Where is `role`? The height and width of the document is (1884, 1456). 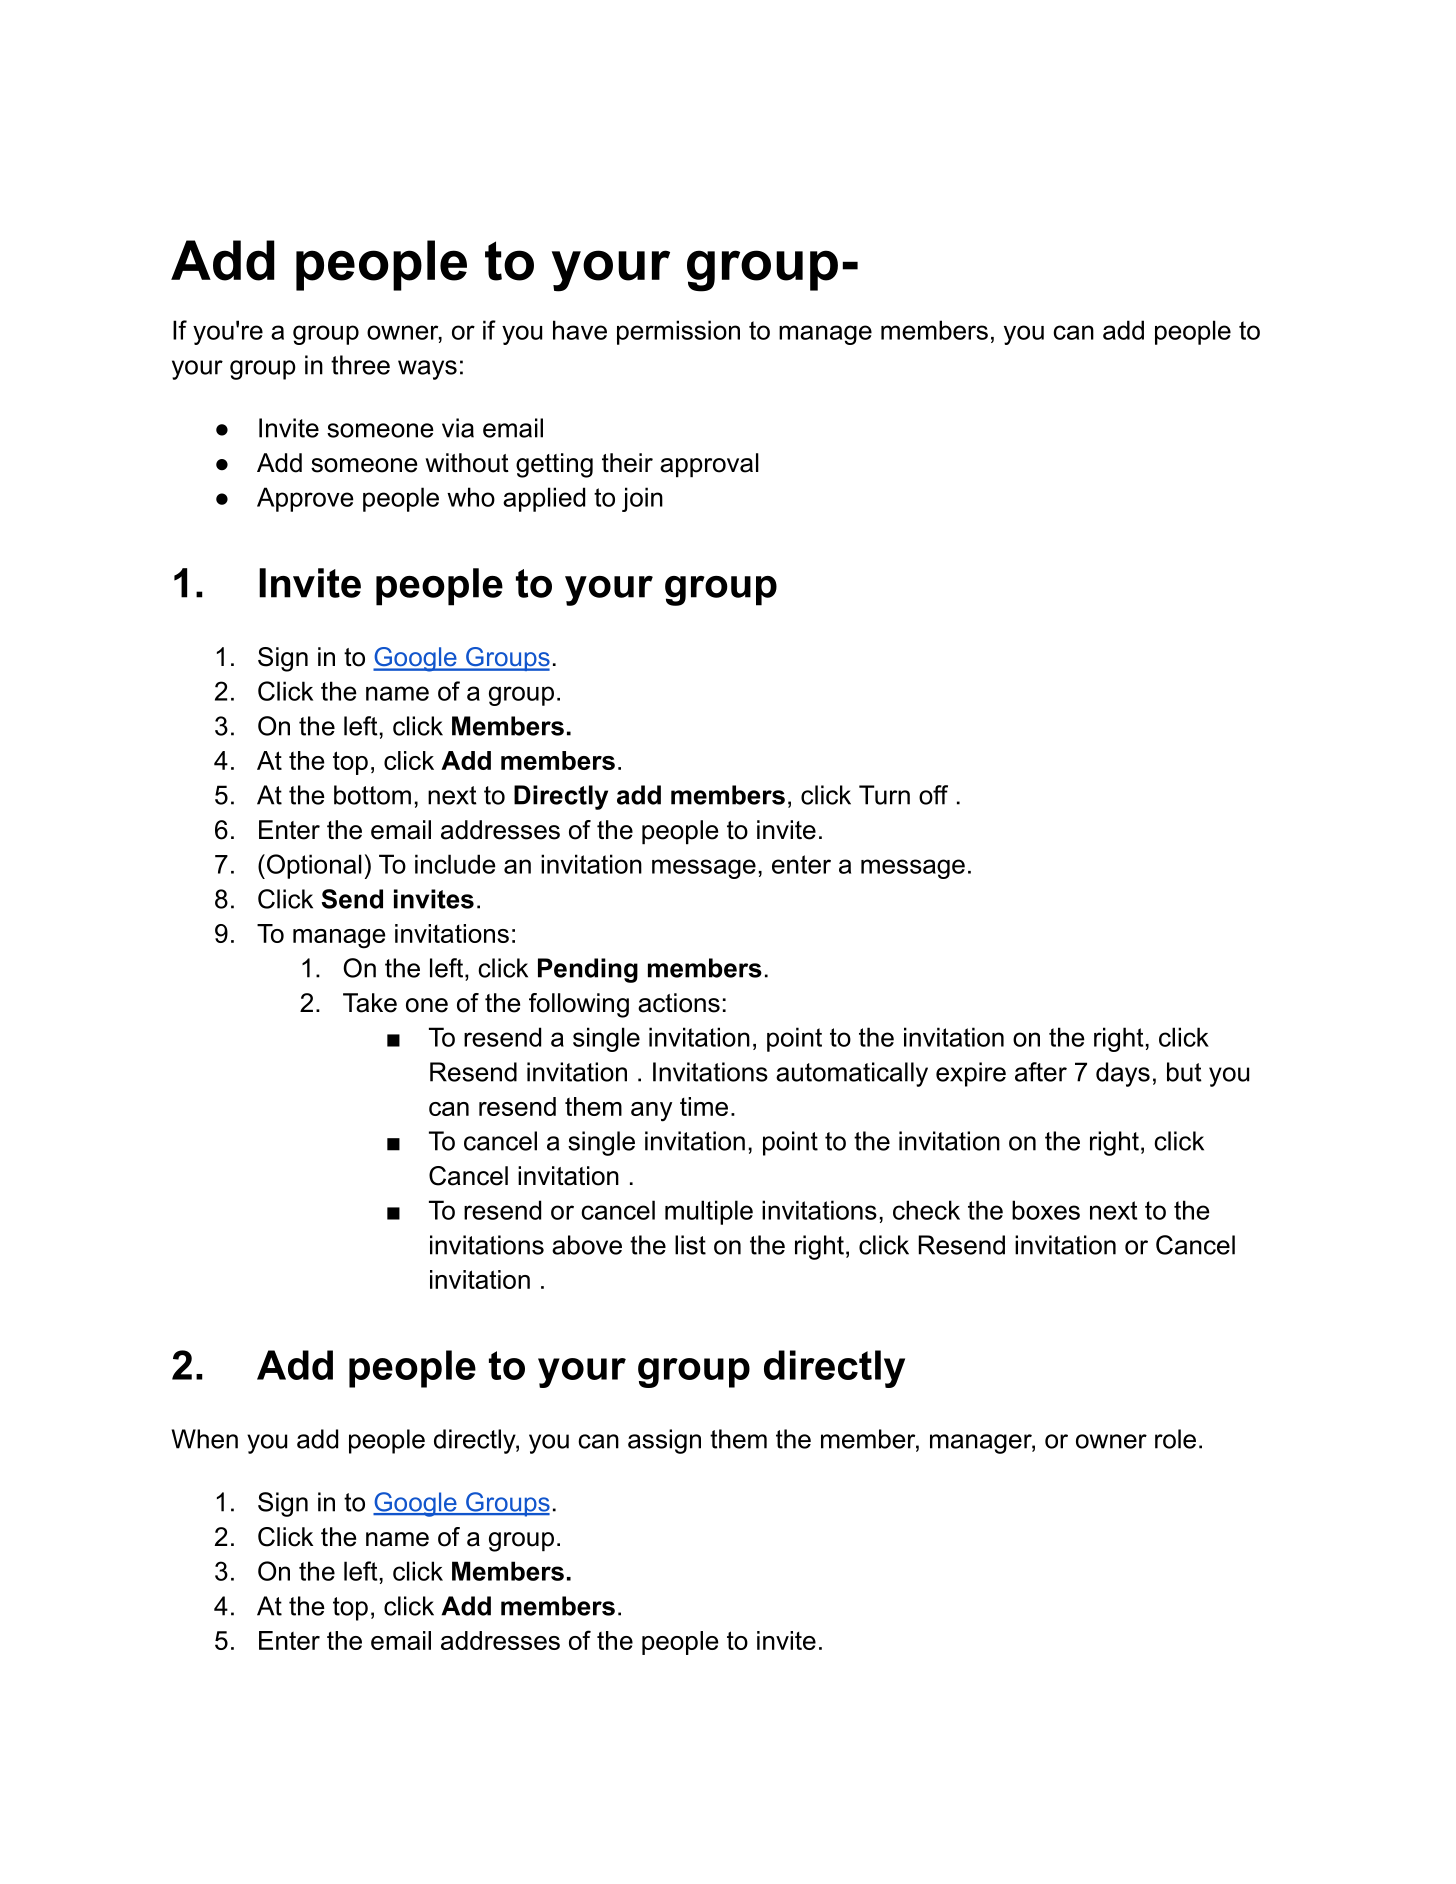 role is located at coordinates (1175, 1439).
